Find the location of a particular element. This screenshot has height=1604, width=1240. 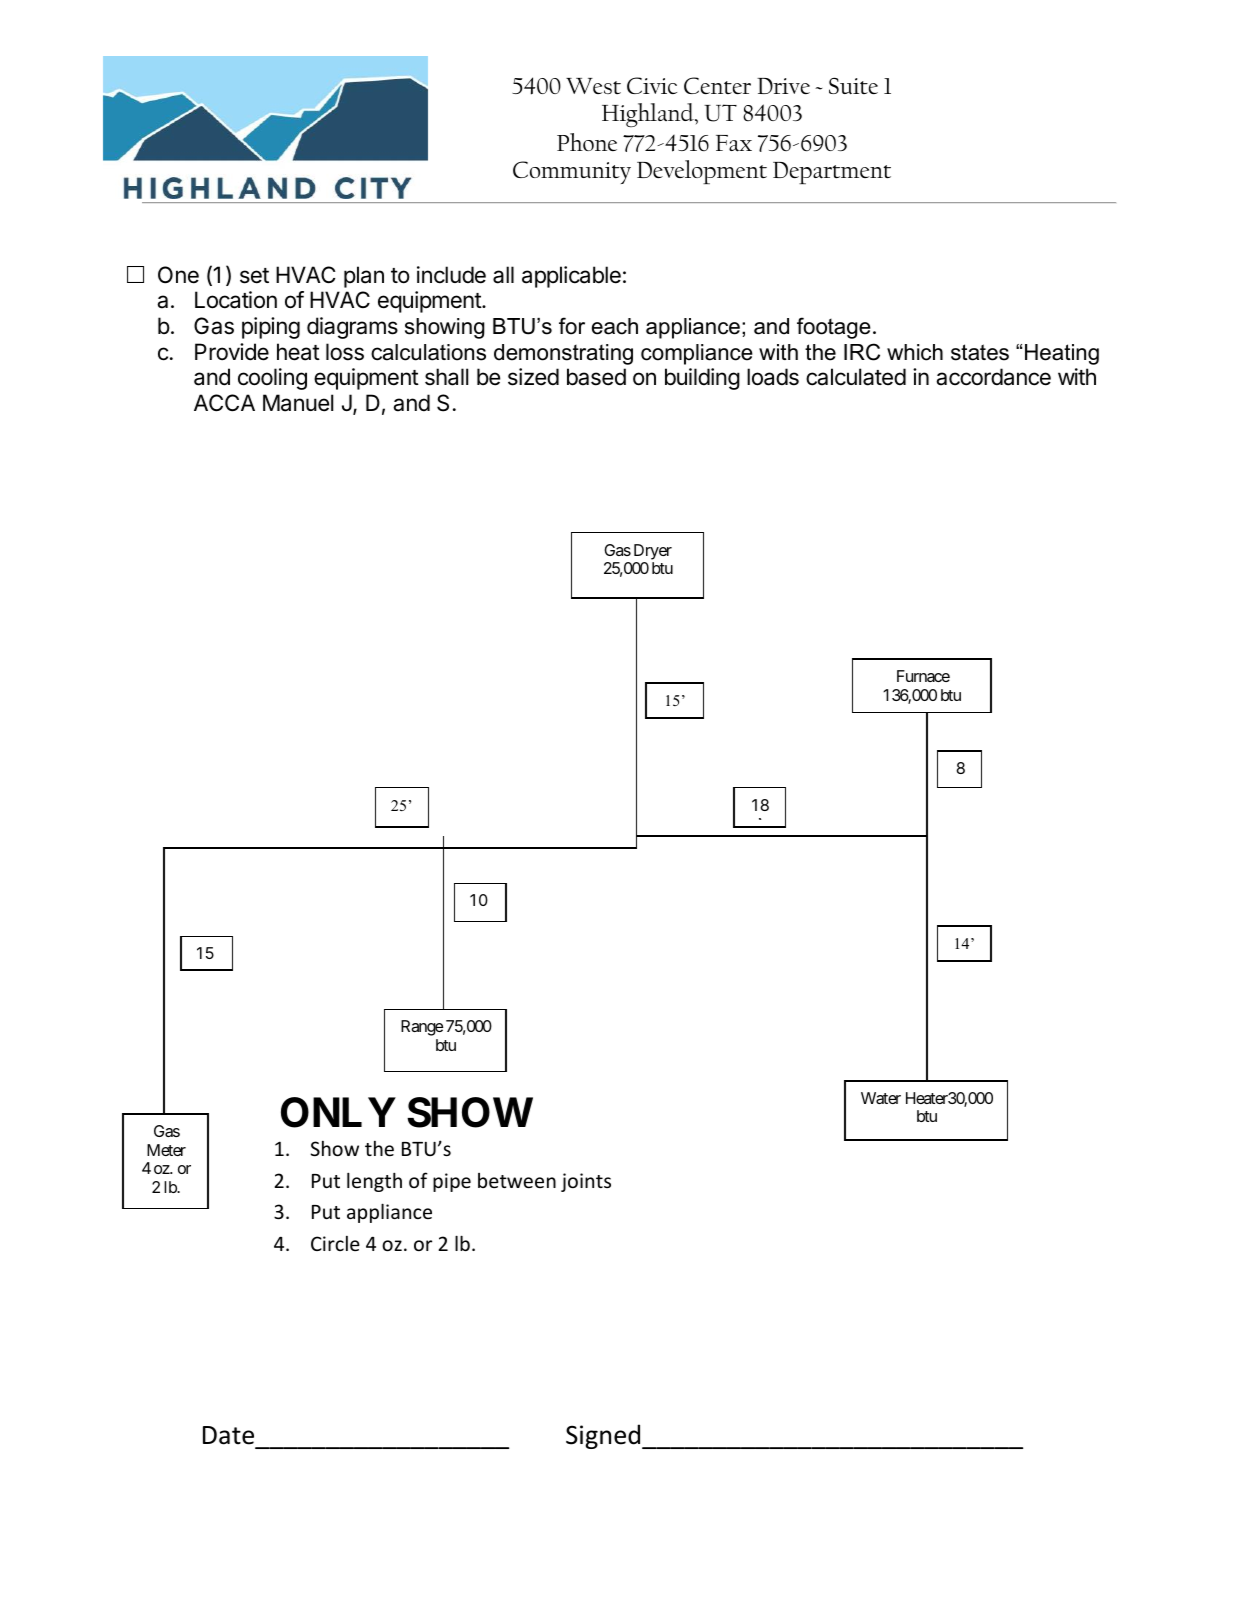

set is located at coordinates (254, 276).
